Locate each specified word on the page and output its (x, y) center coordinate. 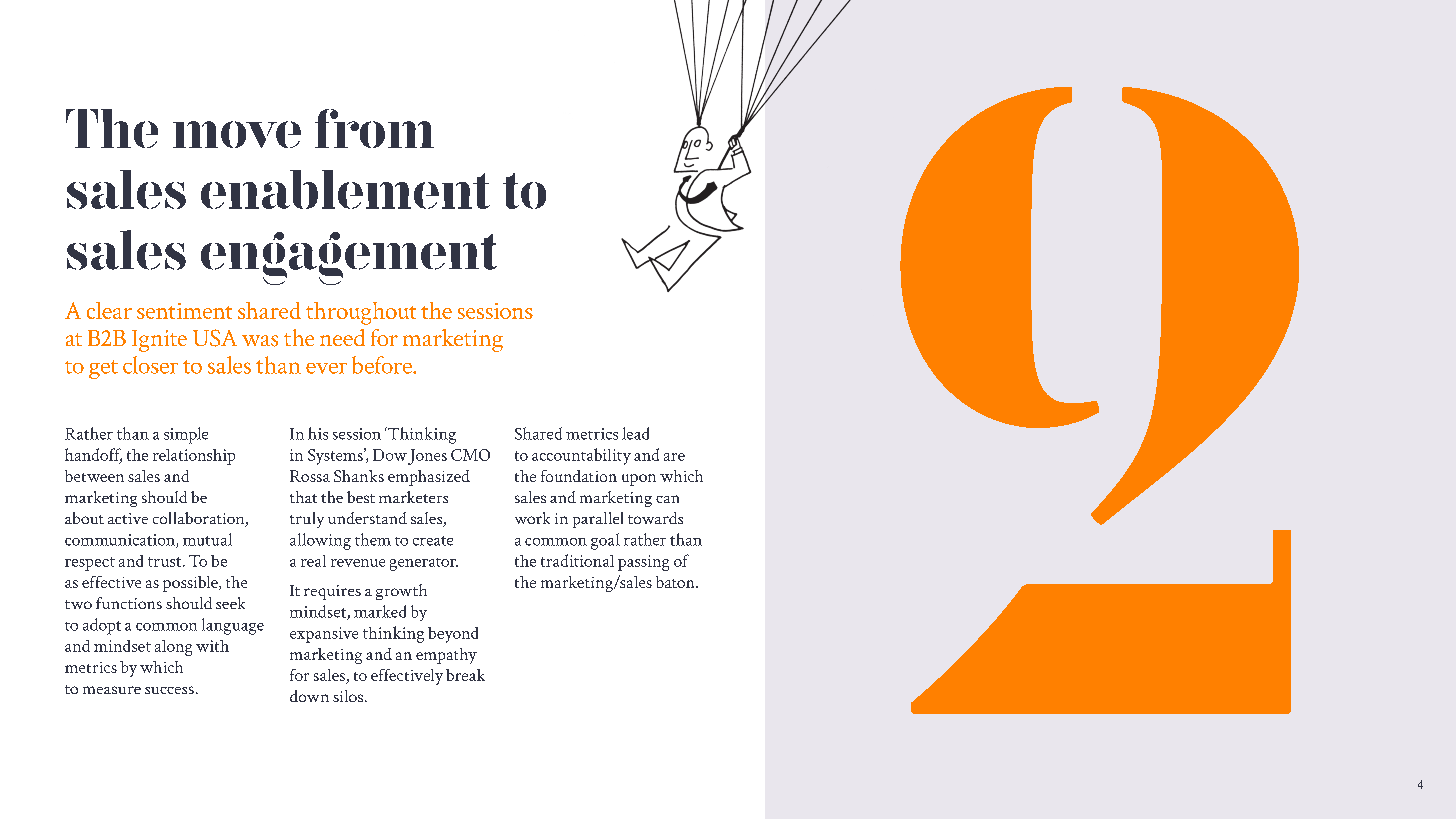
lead (635, 433)
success (169, 690)
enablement (345, 189)
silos (349, 696)
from (374, 128)
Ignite (159, 341)
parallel (598, 520)
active (128, 518)
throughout (361, 313)
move (237, 134)
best (361, 497)
